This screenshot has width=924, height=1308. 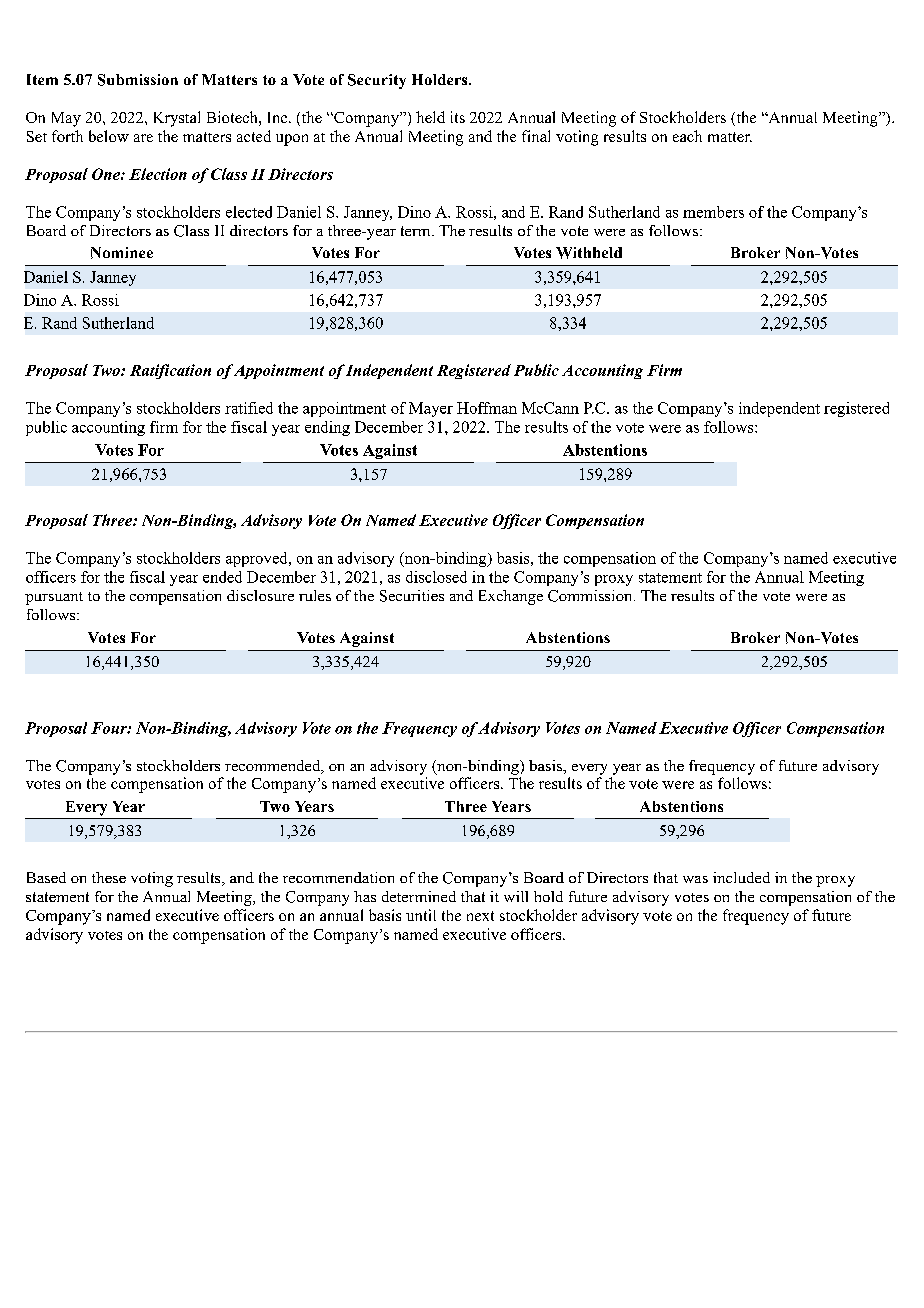 I want to click on Securities, so click(x=412, y=596).
